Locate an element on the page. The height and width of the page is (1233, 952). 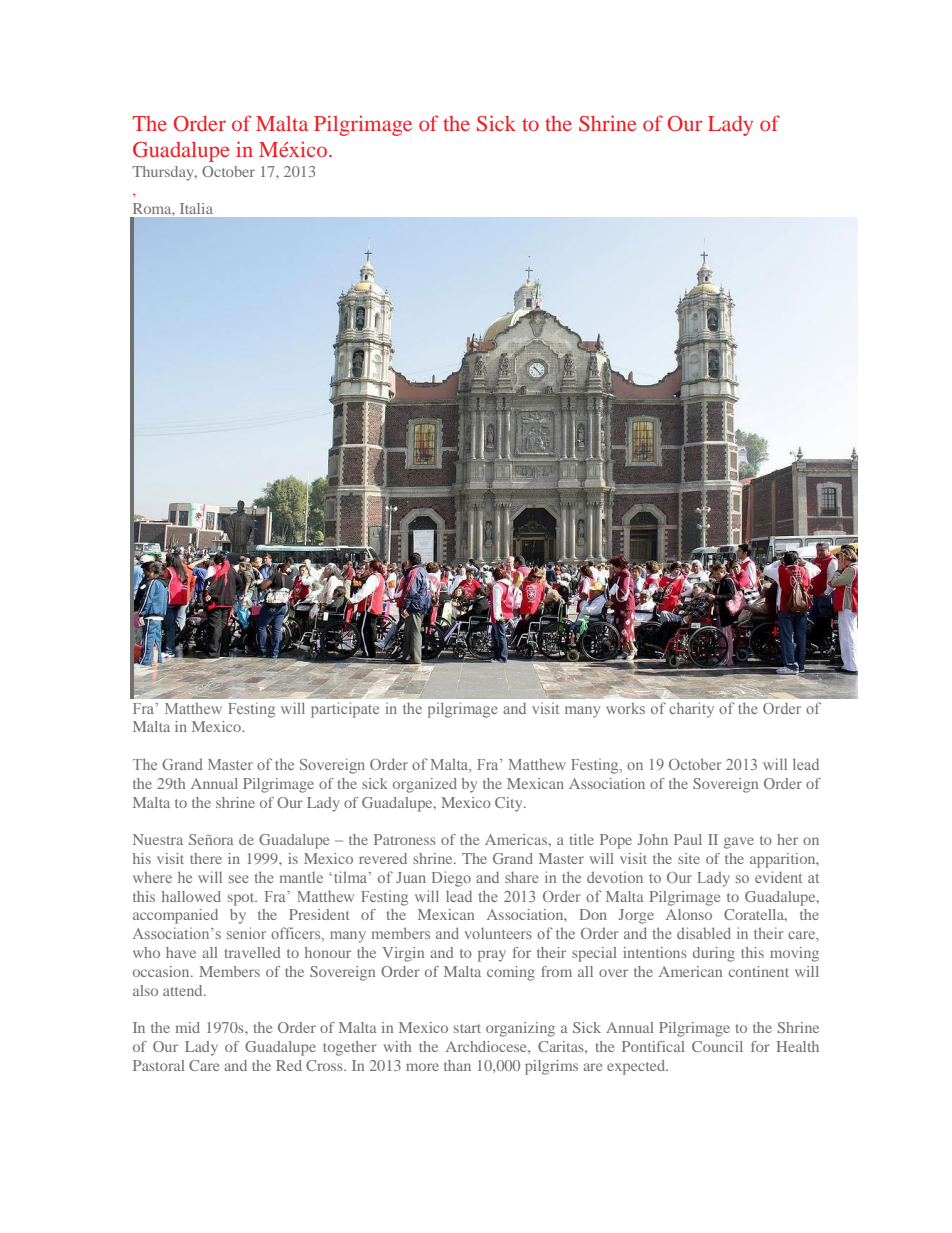
revered is located at coordinates (383, 858).
